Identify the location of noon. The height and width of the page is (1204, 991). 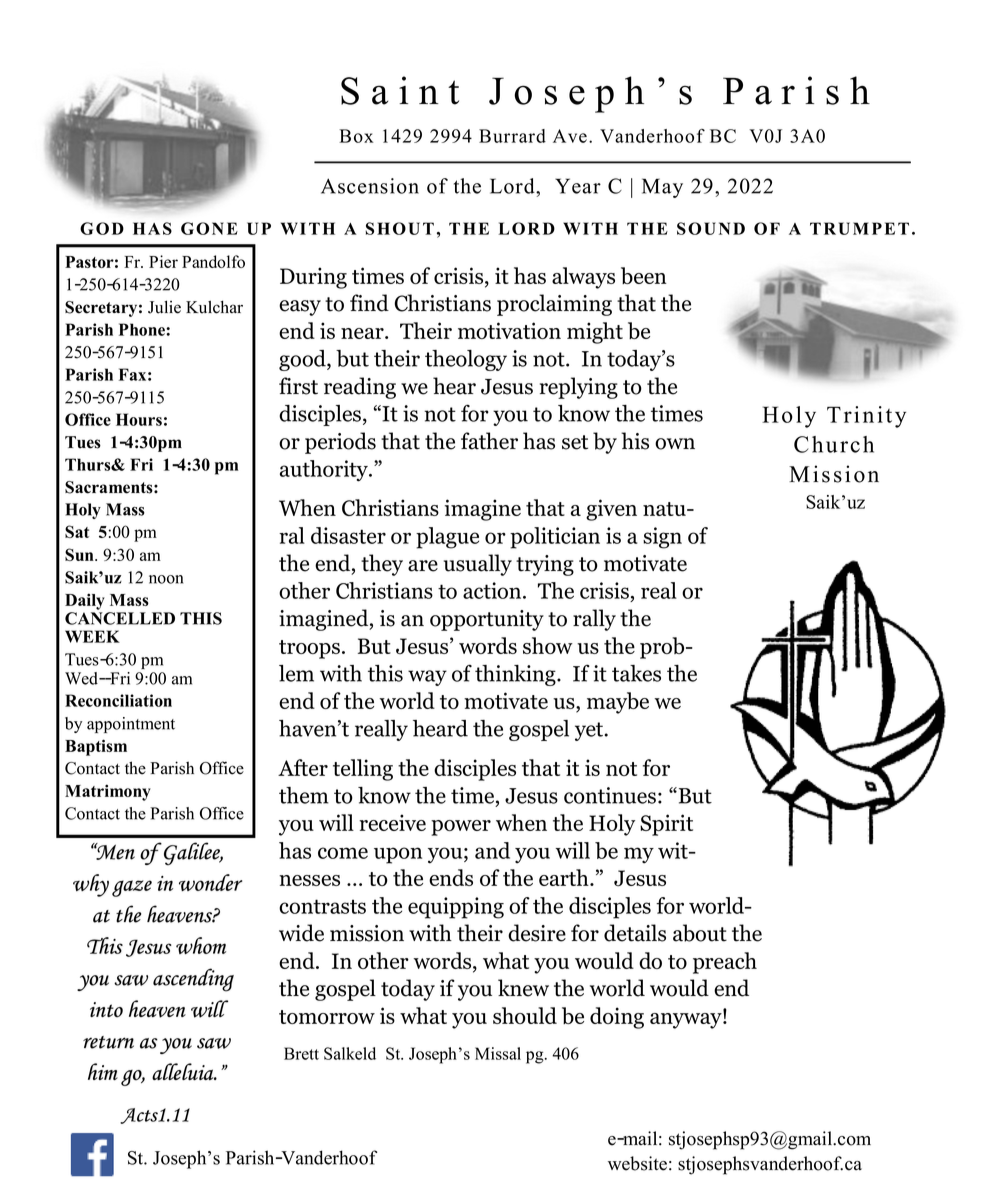
(166, 579).
